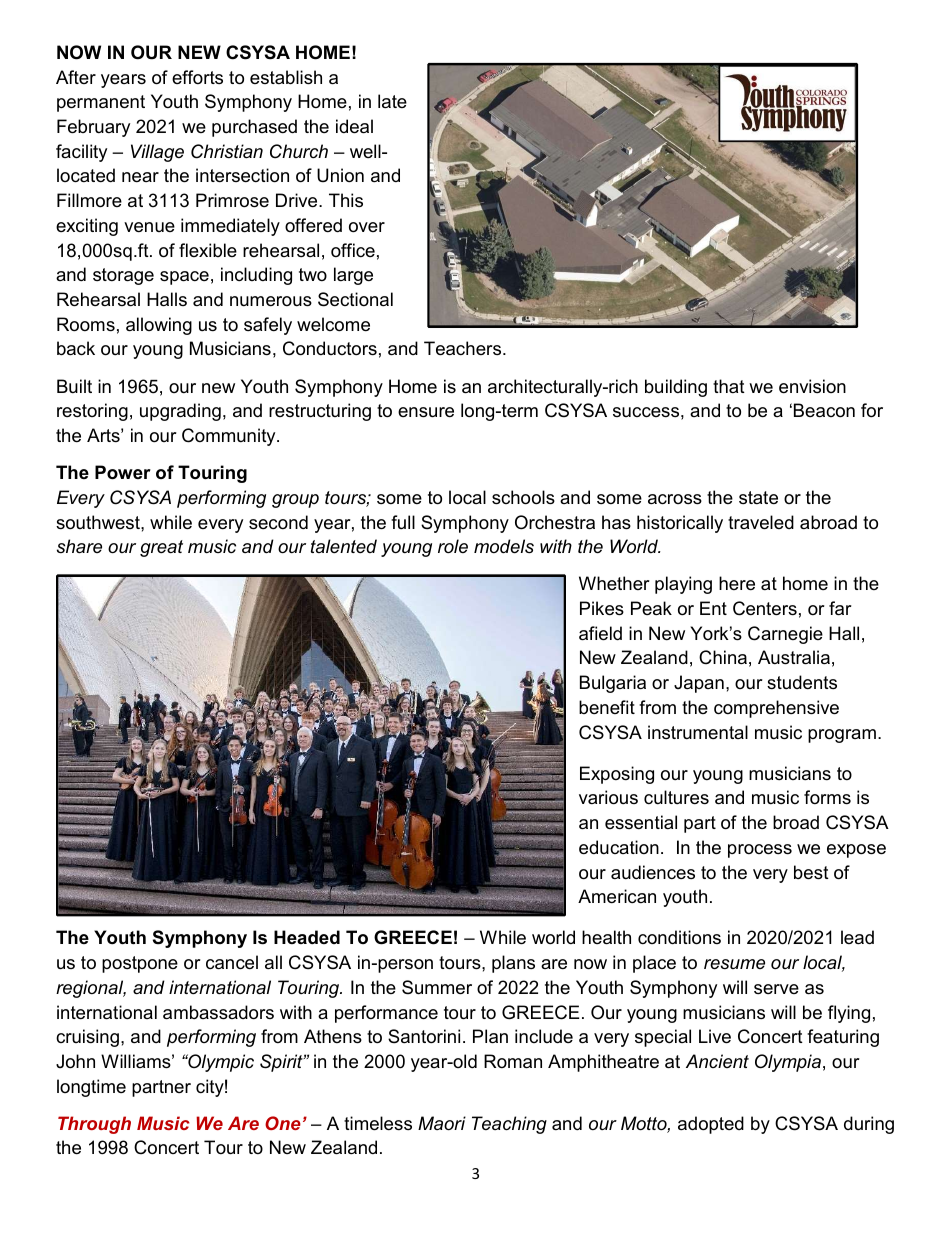 Image resolution: width=952 pixels, height=1233 pixels. Describe the element at coordinates (765, 608) in the image. I see `Centers` at that location.
